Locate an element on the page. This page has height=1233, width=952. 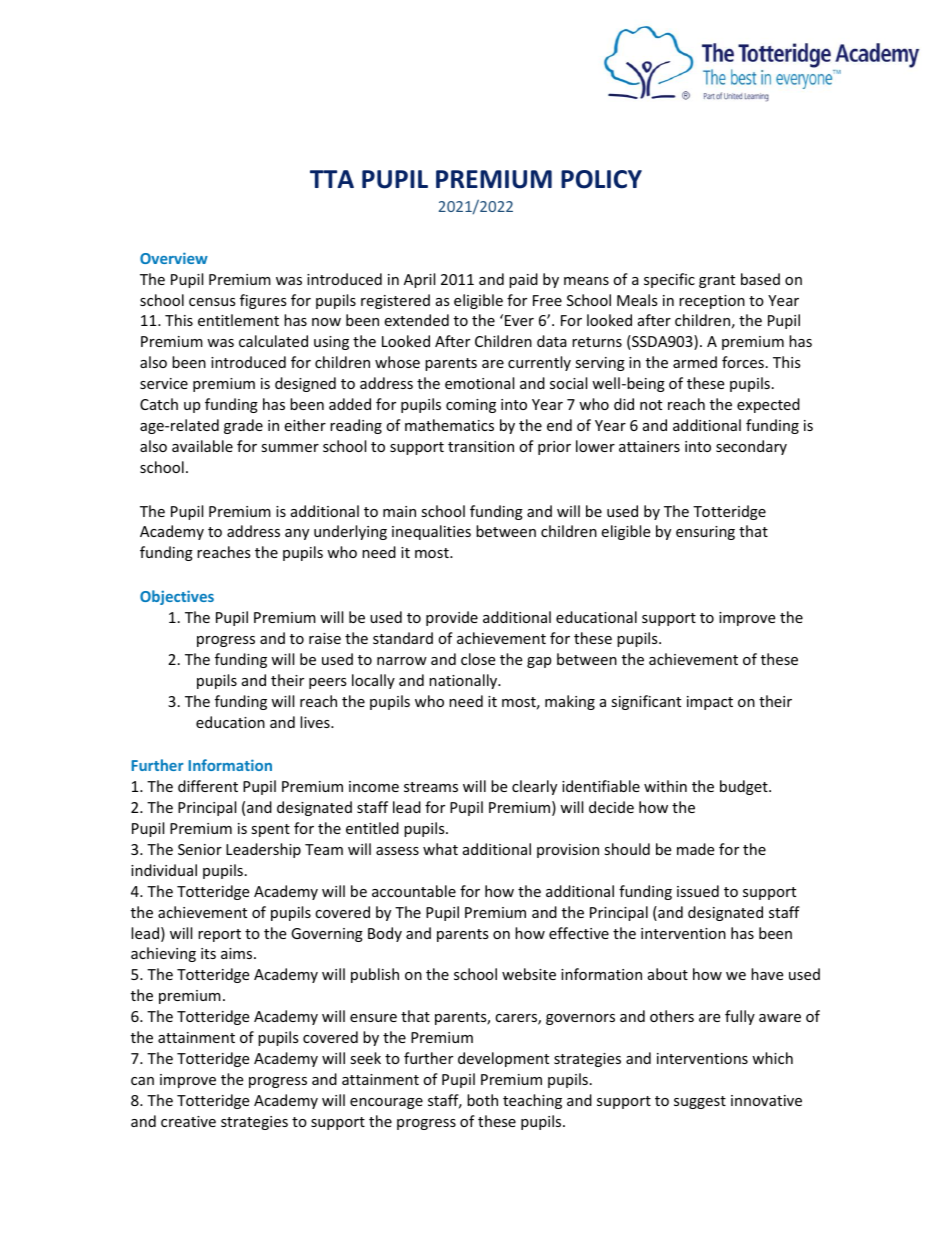
armed is located at coordinates (695, 362).
